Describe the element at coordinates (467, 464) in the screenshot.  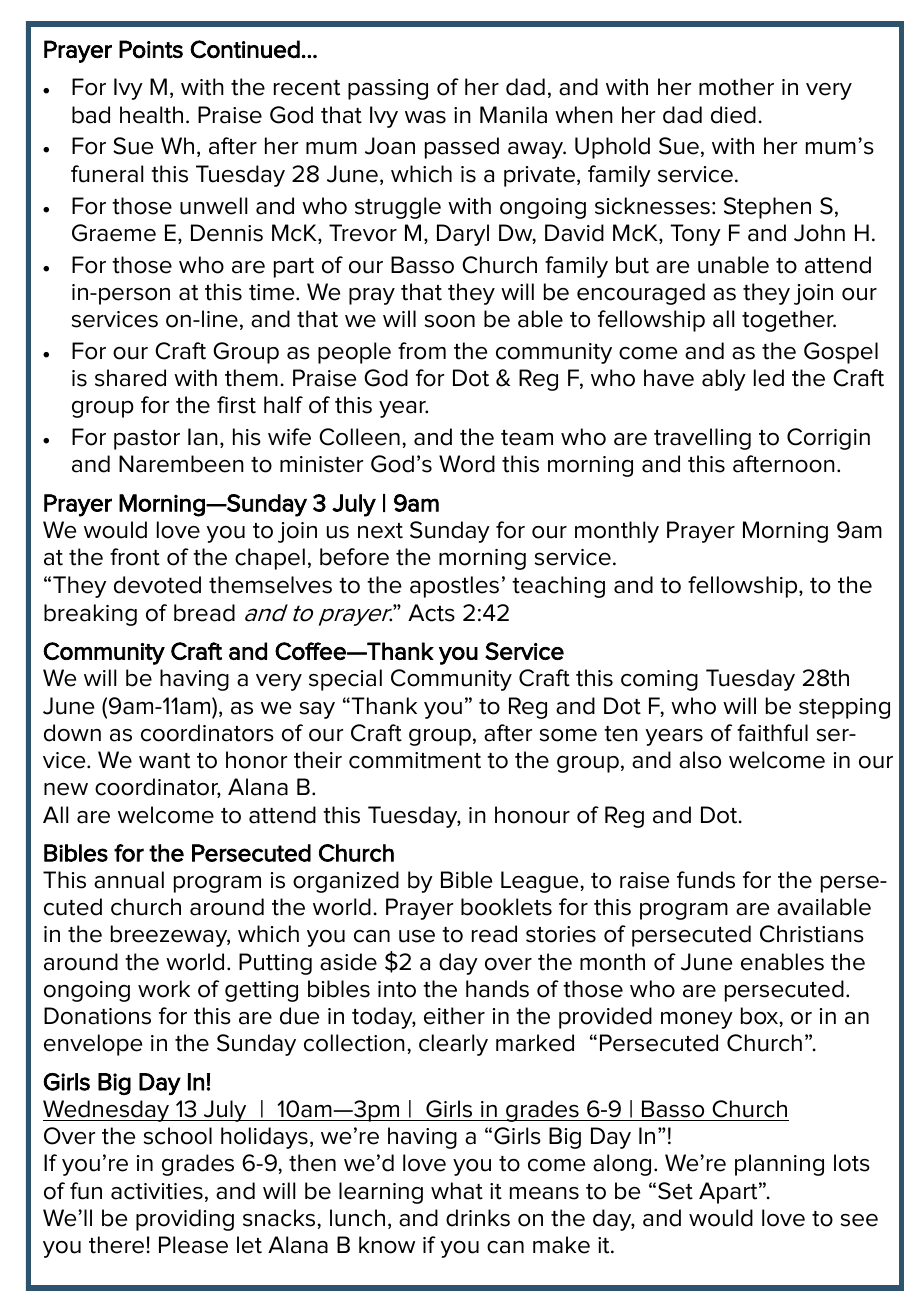
I see `Word` at that location.
